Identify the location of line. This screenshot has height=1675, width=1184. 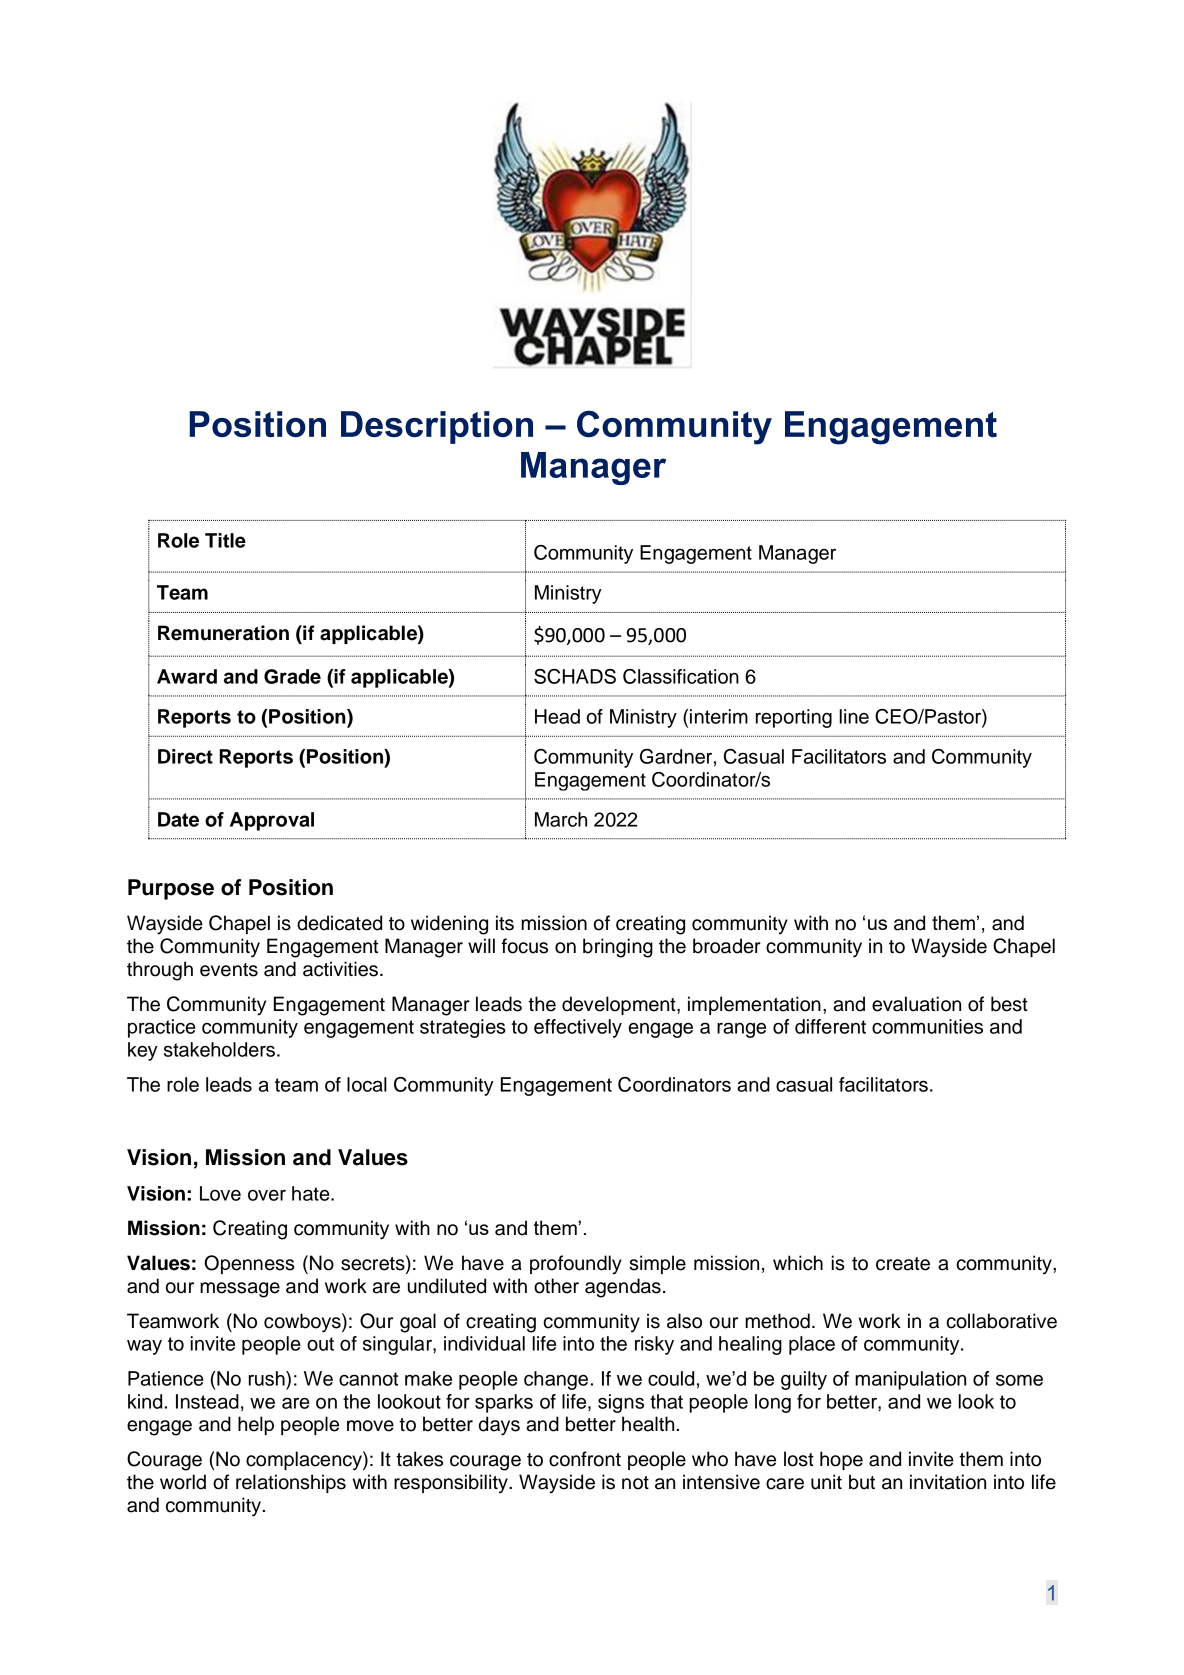
(854, 716).
